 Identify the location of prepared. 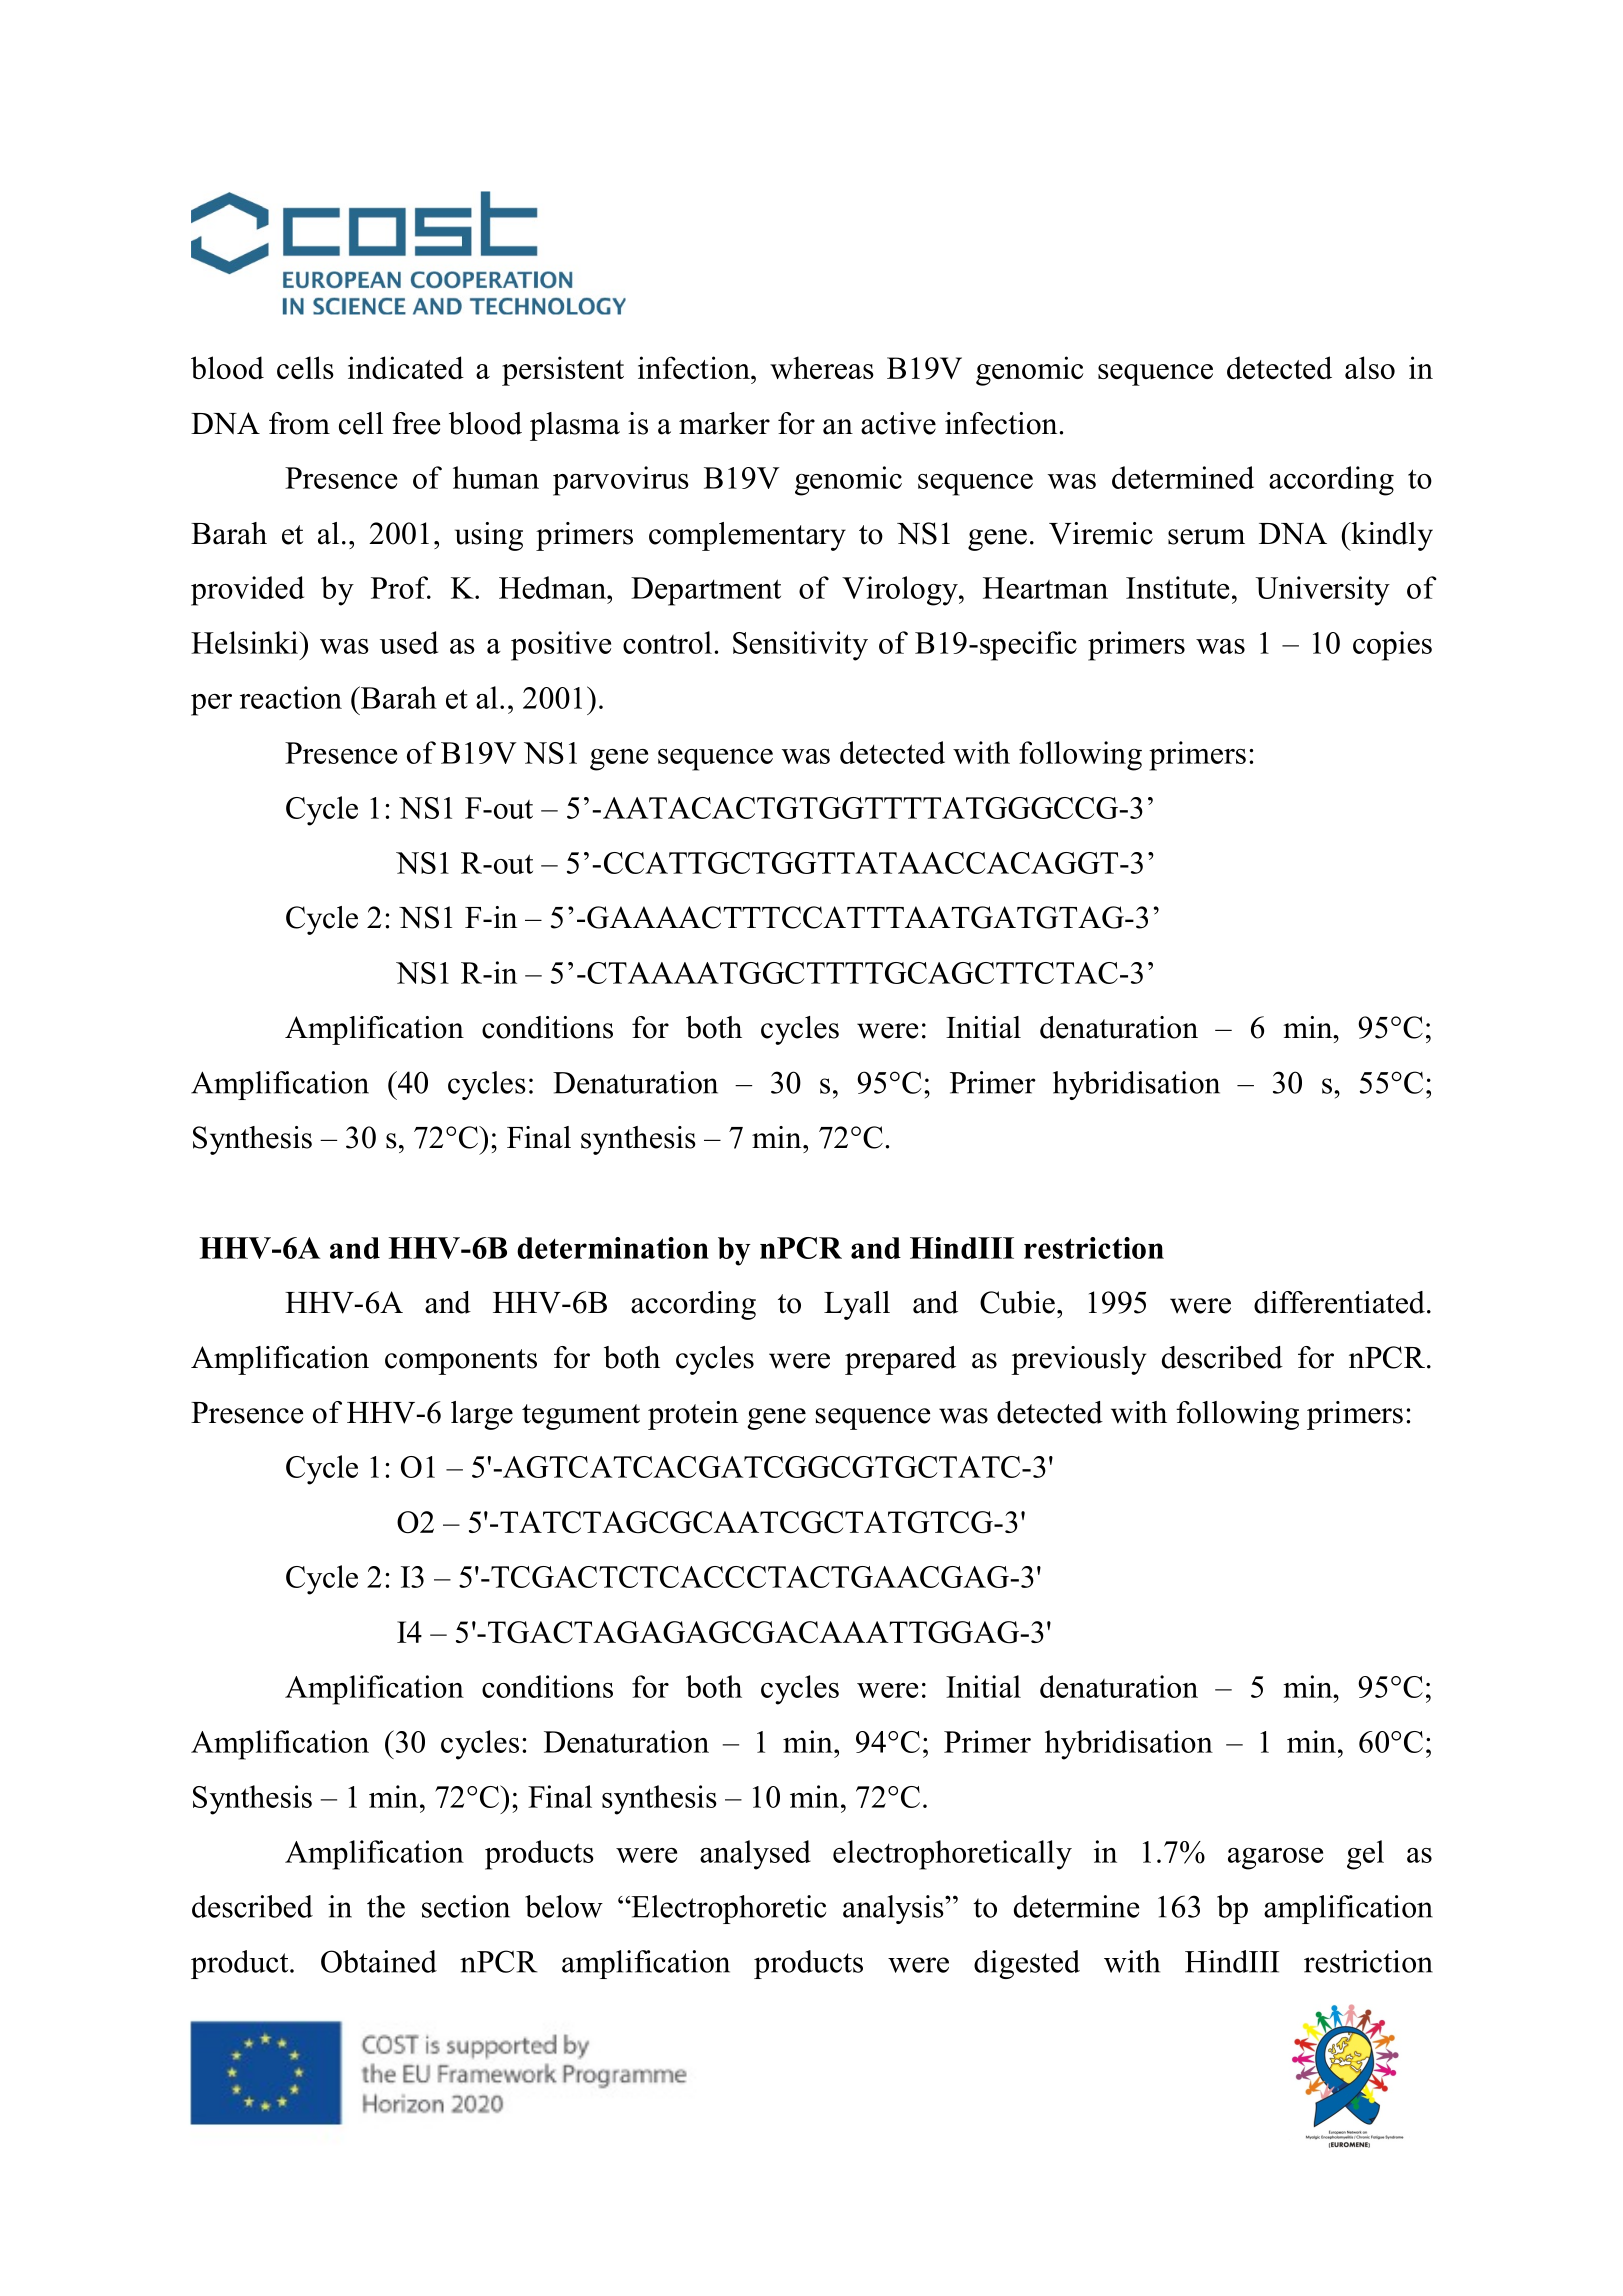
(900, 1360).
